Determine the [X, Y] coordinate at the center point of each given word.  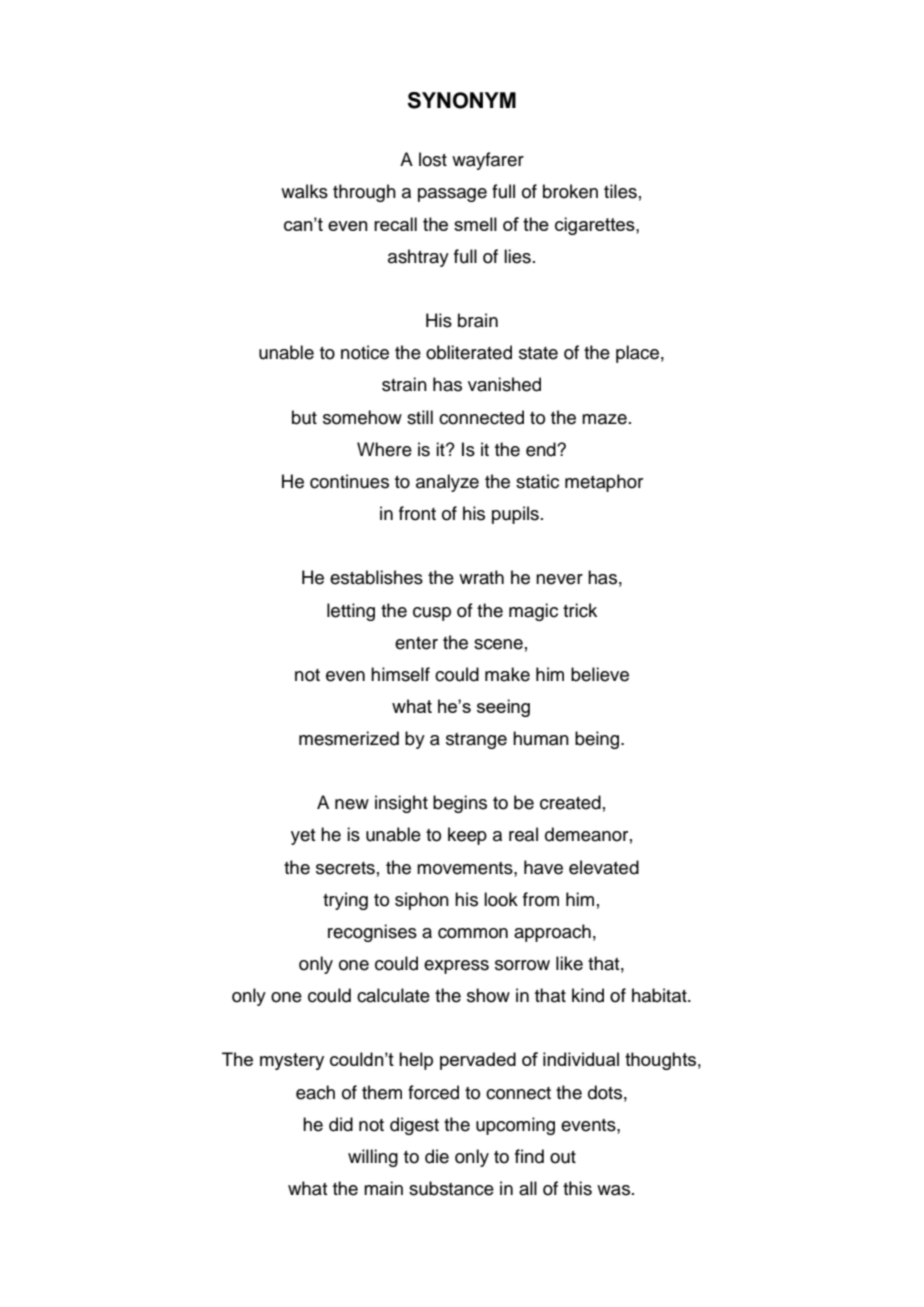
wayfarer [488, 161]
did [341, 1124]
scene [498, 644]
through [364, 193]
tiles [620, 191]
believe [600, 674]
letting [351, 612]
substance [451, 1188]
